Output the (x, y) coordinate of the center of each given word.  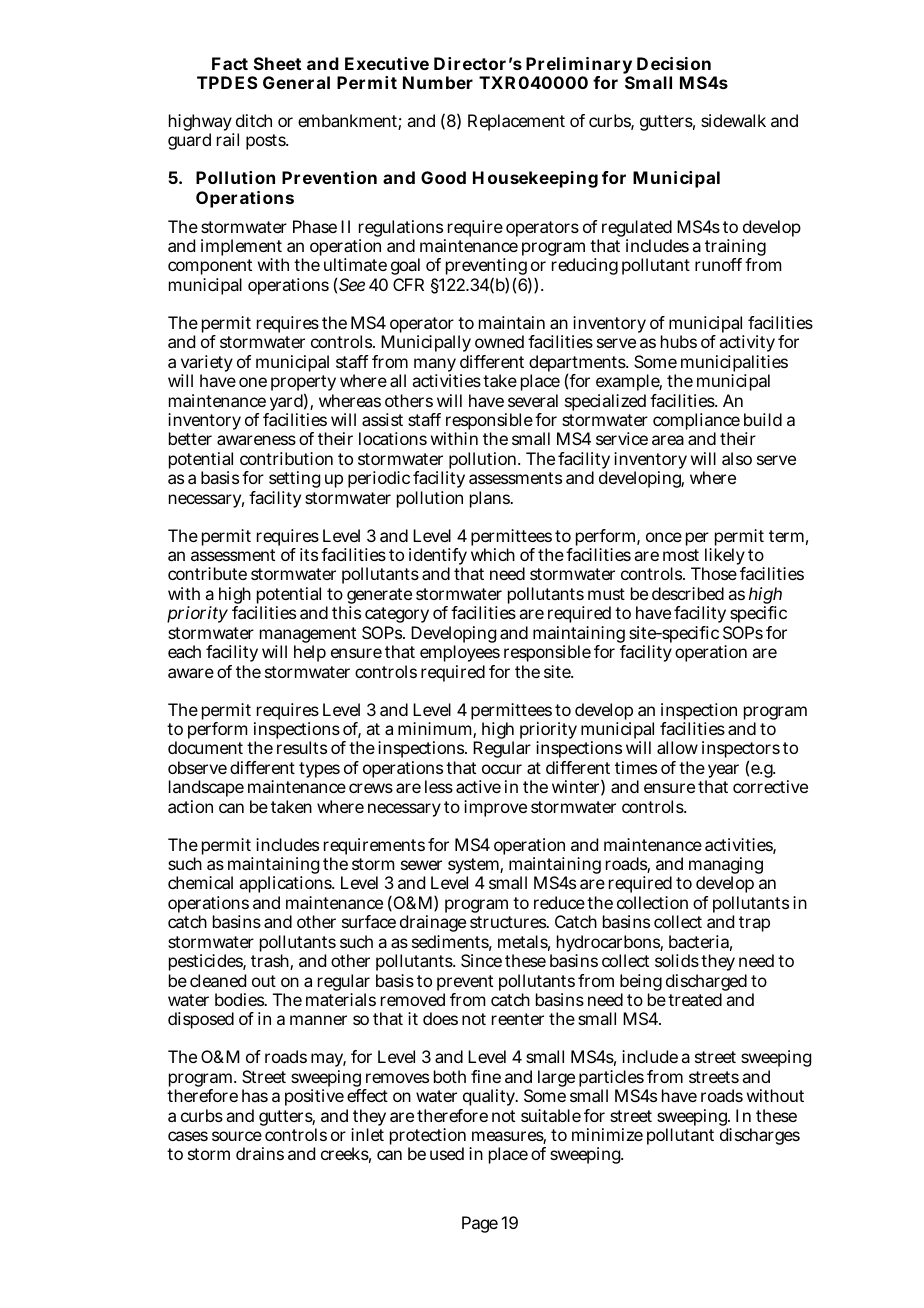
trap (754, 924)
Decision (674, 63)
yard (285, 404)
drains (260, 1153)
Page (480, 1224)
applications (286, 886)
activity (747, 345)
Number (438, 82)
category (397, 617)
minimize (607, 1134)
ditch (254, 120)
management (308, 636)
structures (508, 922)
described (688, 593)
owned (499, 341)
